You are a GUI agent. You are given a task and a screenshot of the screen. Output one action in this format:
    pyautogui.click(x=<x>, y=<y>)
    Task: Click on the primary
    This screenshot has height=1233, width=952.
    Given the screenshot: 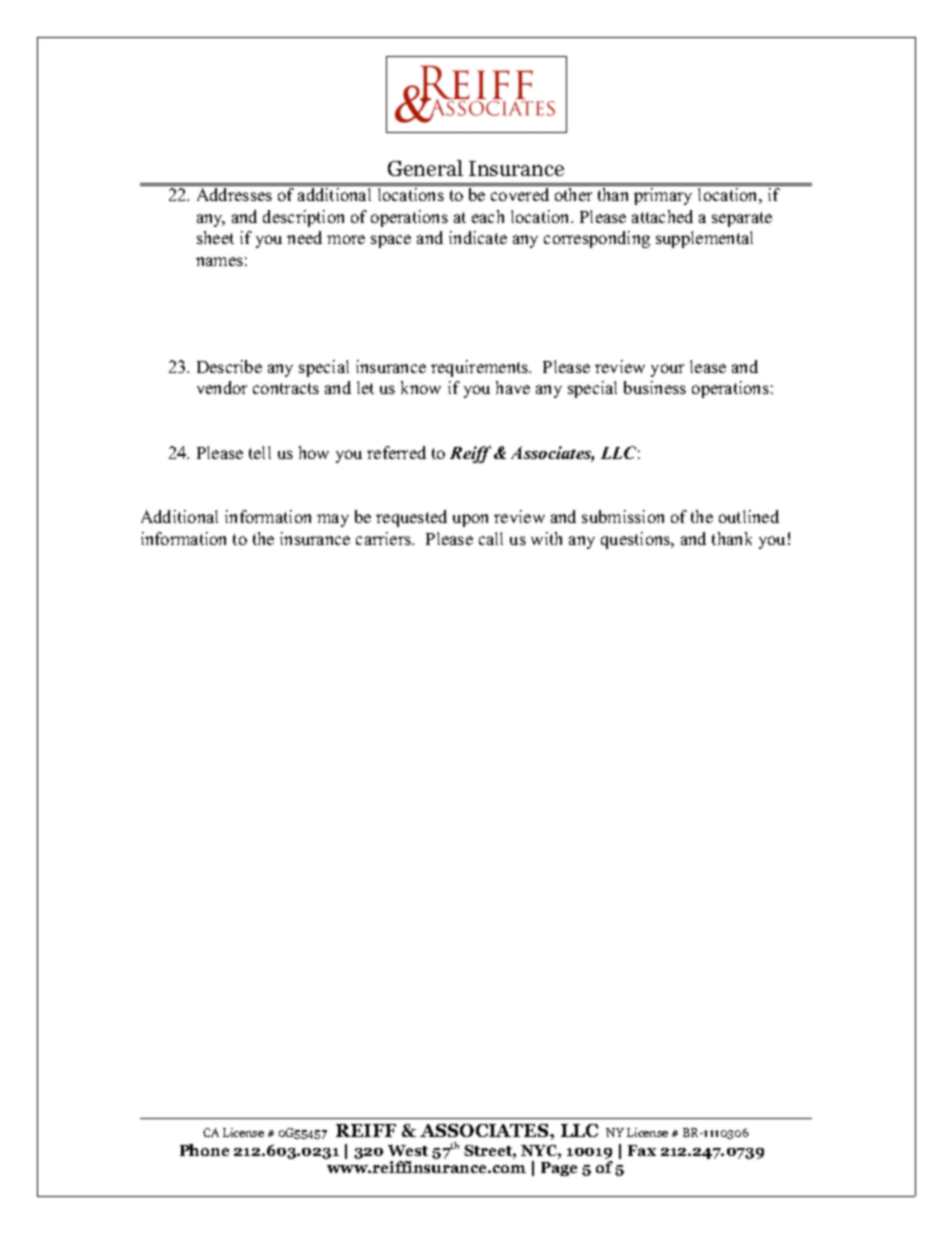 What is the action you would take?
    pyautogui.click(x=663, y=196)
